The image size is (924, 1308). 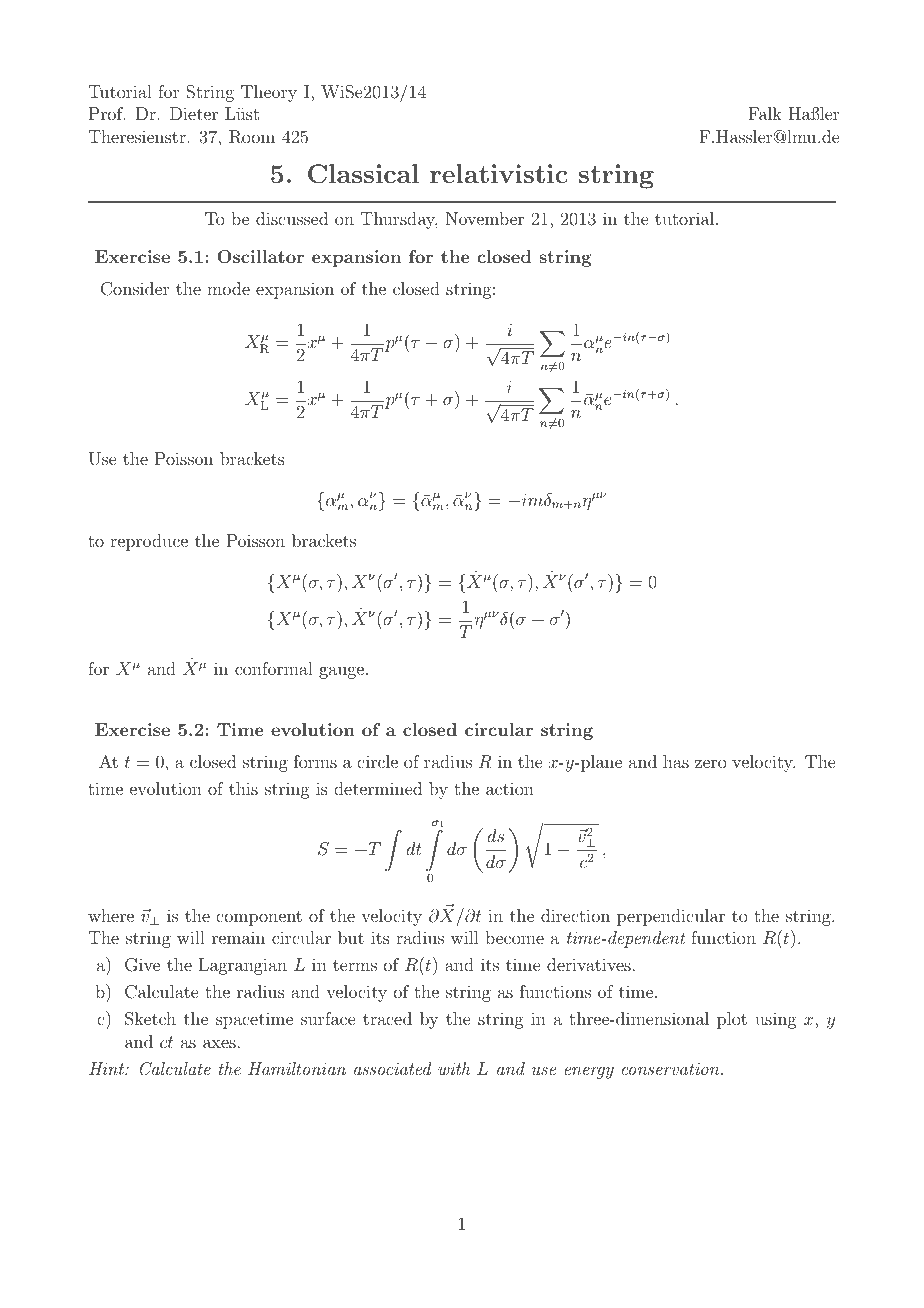 I want to click on zero, so click(x=710, y=763).
